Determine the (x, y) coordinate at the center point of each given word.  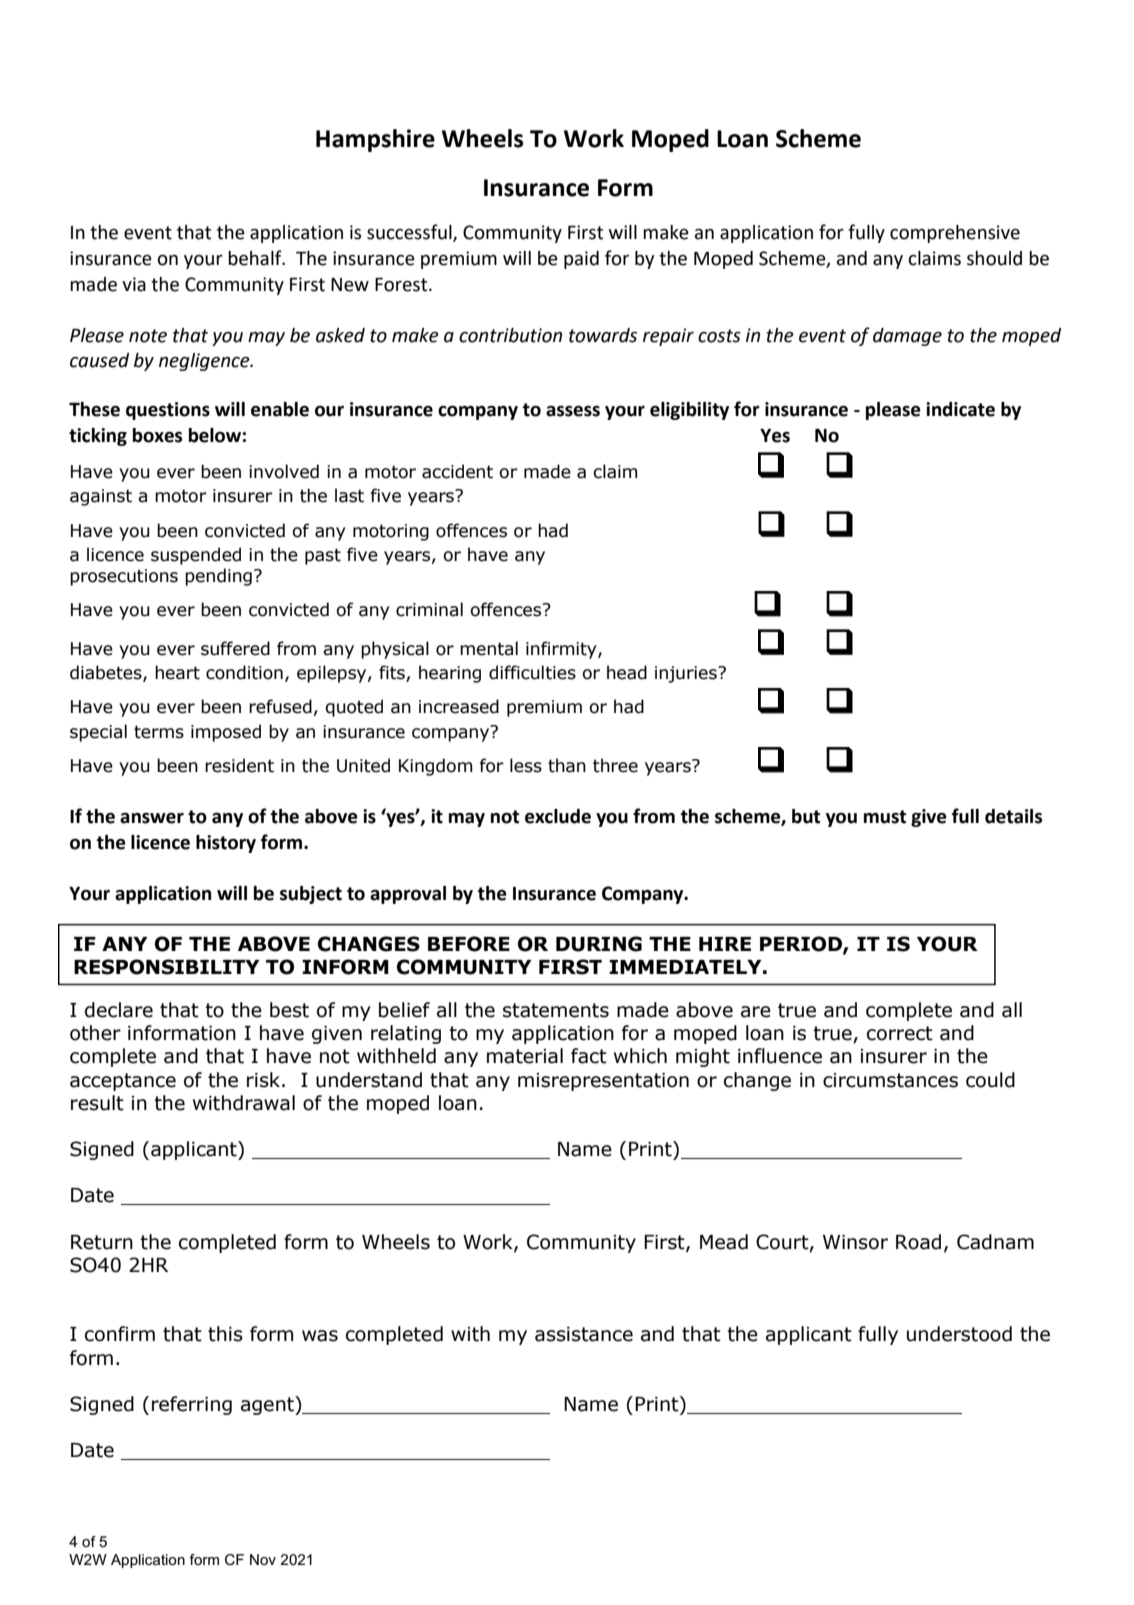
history (226, 844)
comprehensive (955, 234)
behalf (256, 258)
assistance (584, 1334)
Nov (263, 1559)
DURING (599, 944)
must (885, 817)
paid (581, 260)
